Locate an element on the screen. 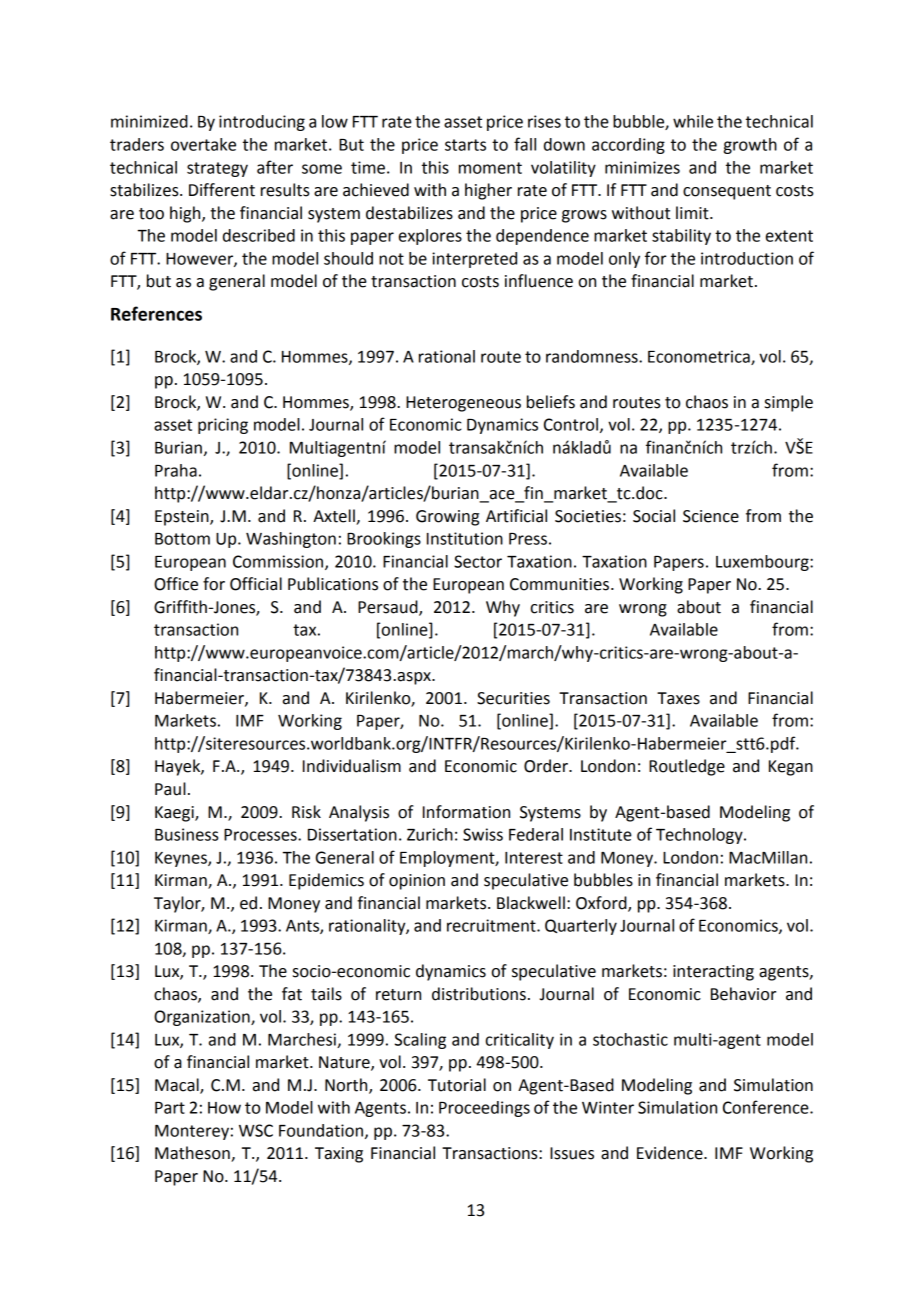 The width and height of the screenshot is (924, 1308). growth is located at coordinates (750, 146).
